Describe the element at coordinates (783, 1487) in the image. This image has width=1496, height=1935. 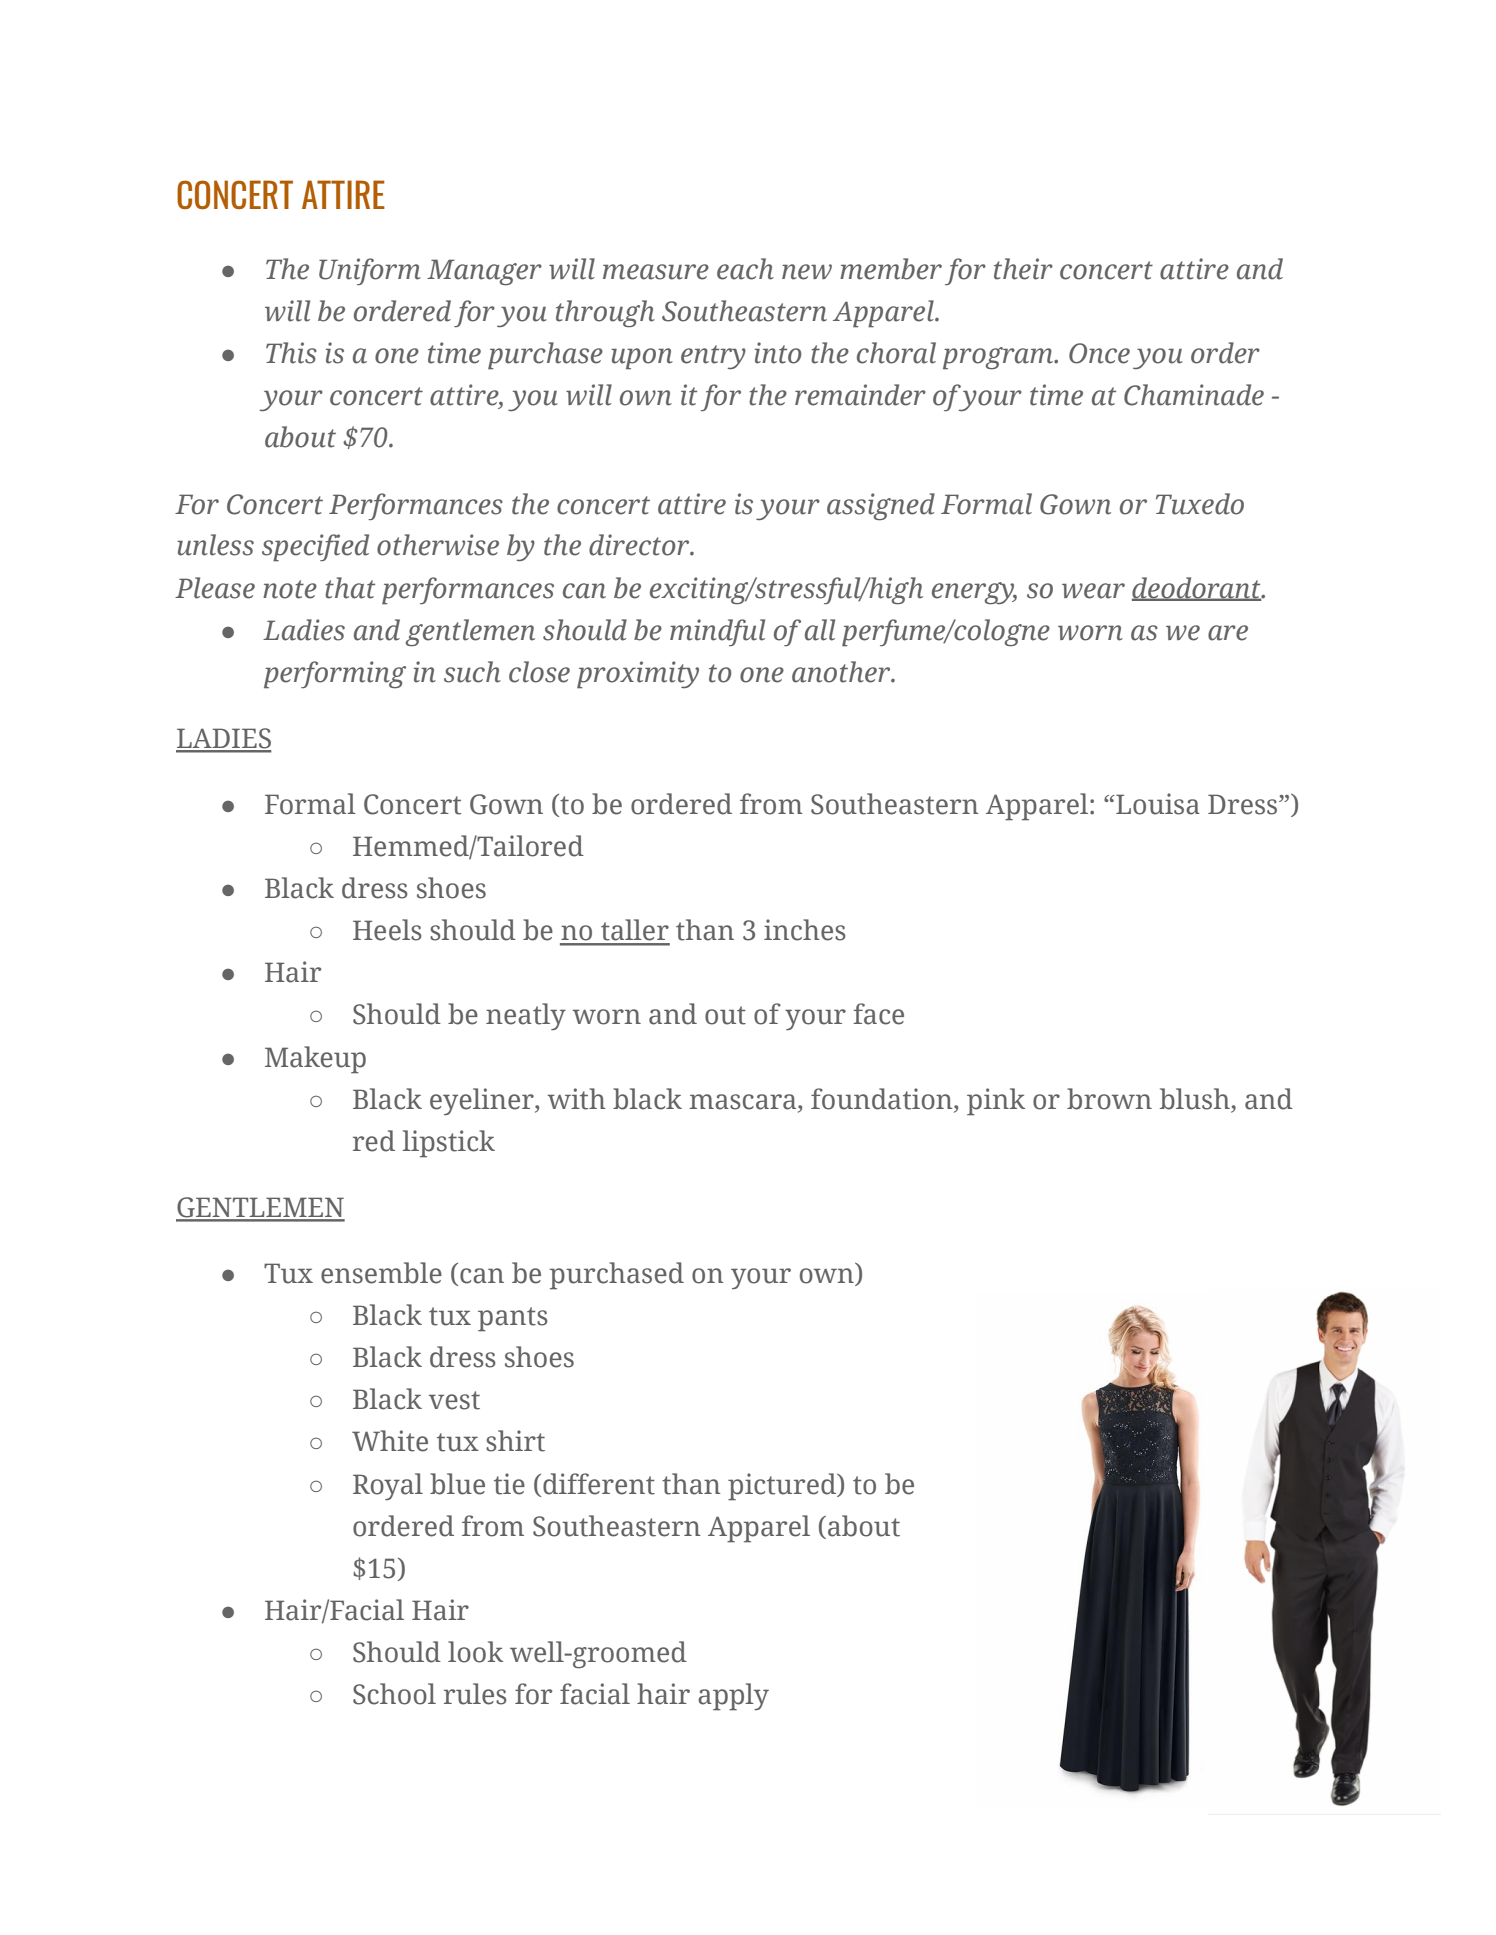
I see `pictured` at that location.
